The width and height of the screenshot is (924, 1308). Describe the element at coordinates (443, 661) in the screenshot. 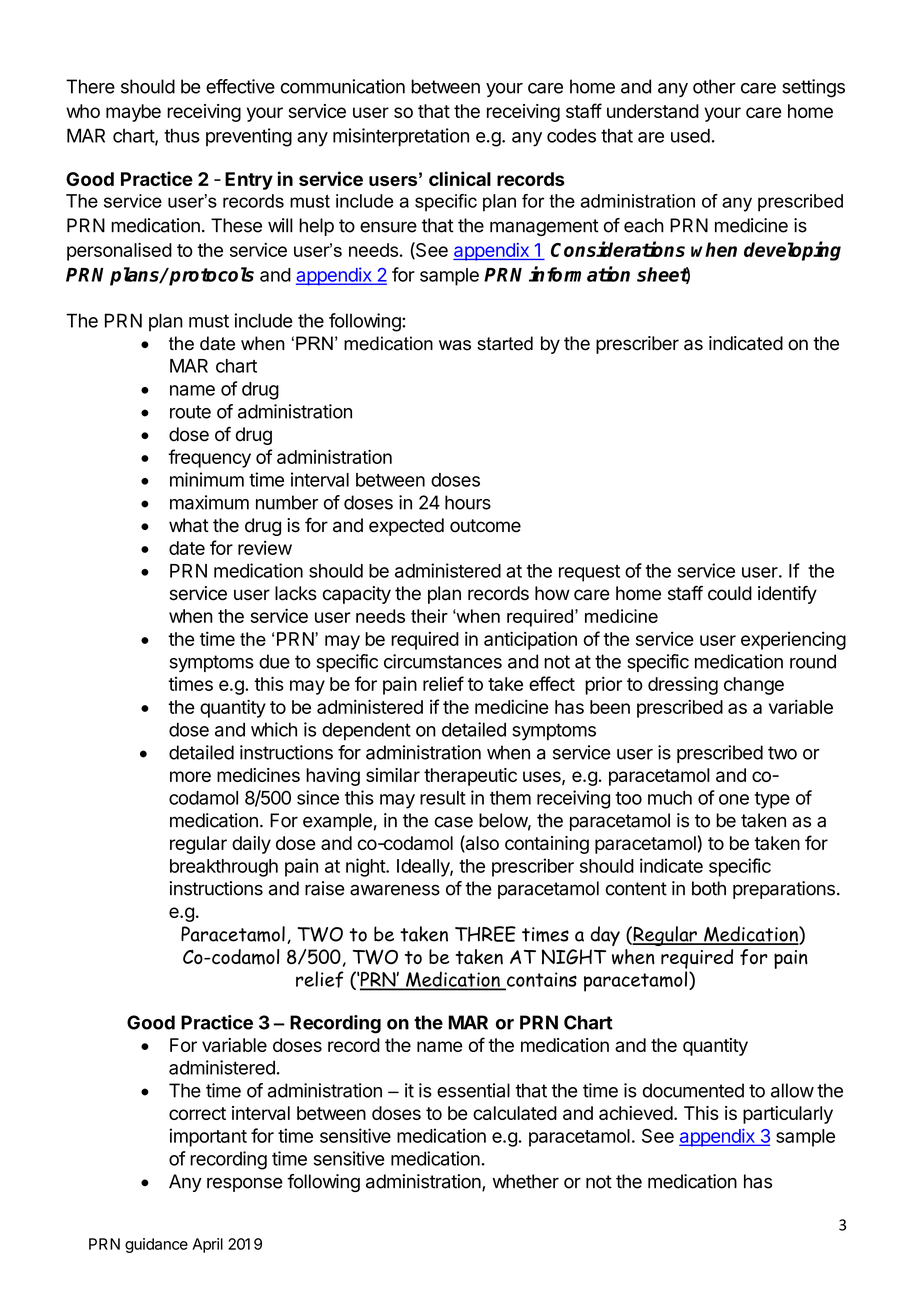

I see `circumstances` at that location.
